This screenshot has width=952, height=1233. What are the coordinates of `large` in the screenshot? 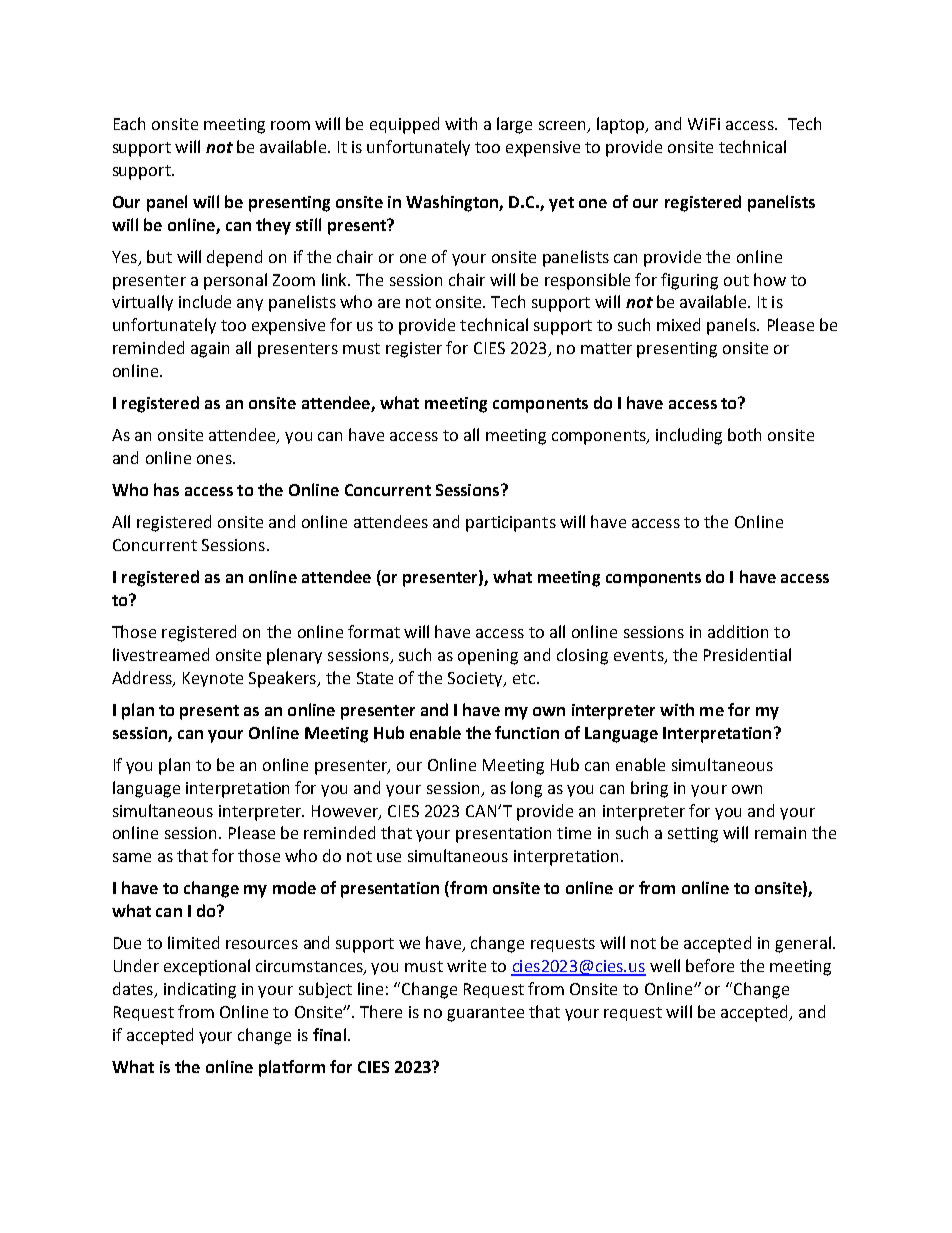 It's located at (514, 125).
